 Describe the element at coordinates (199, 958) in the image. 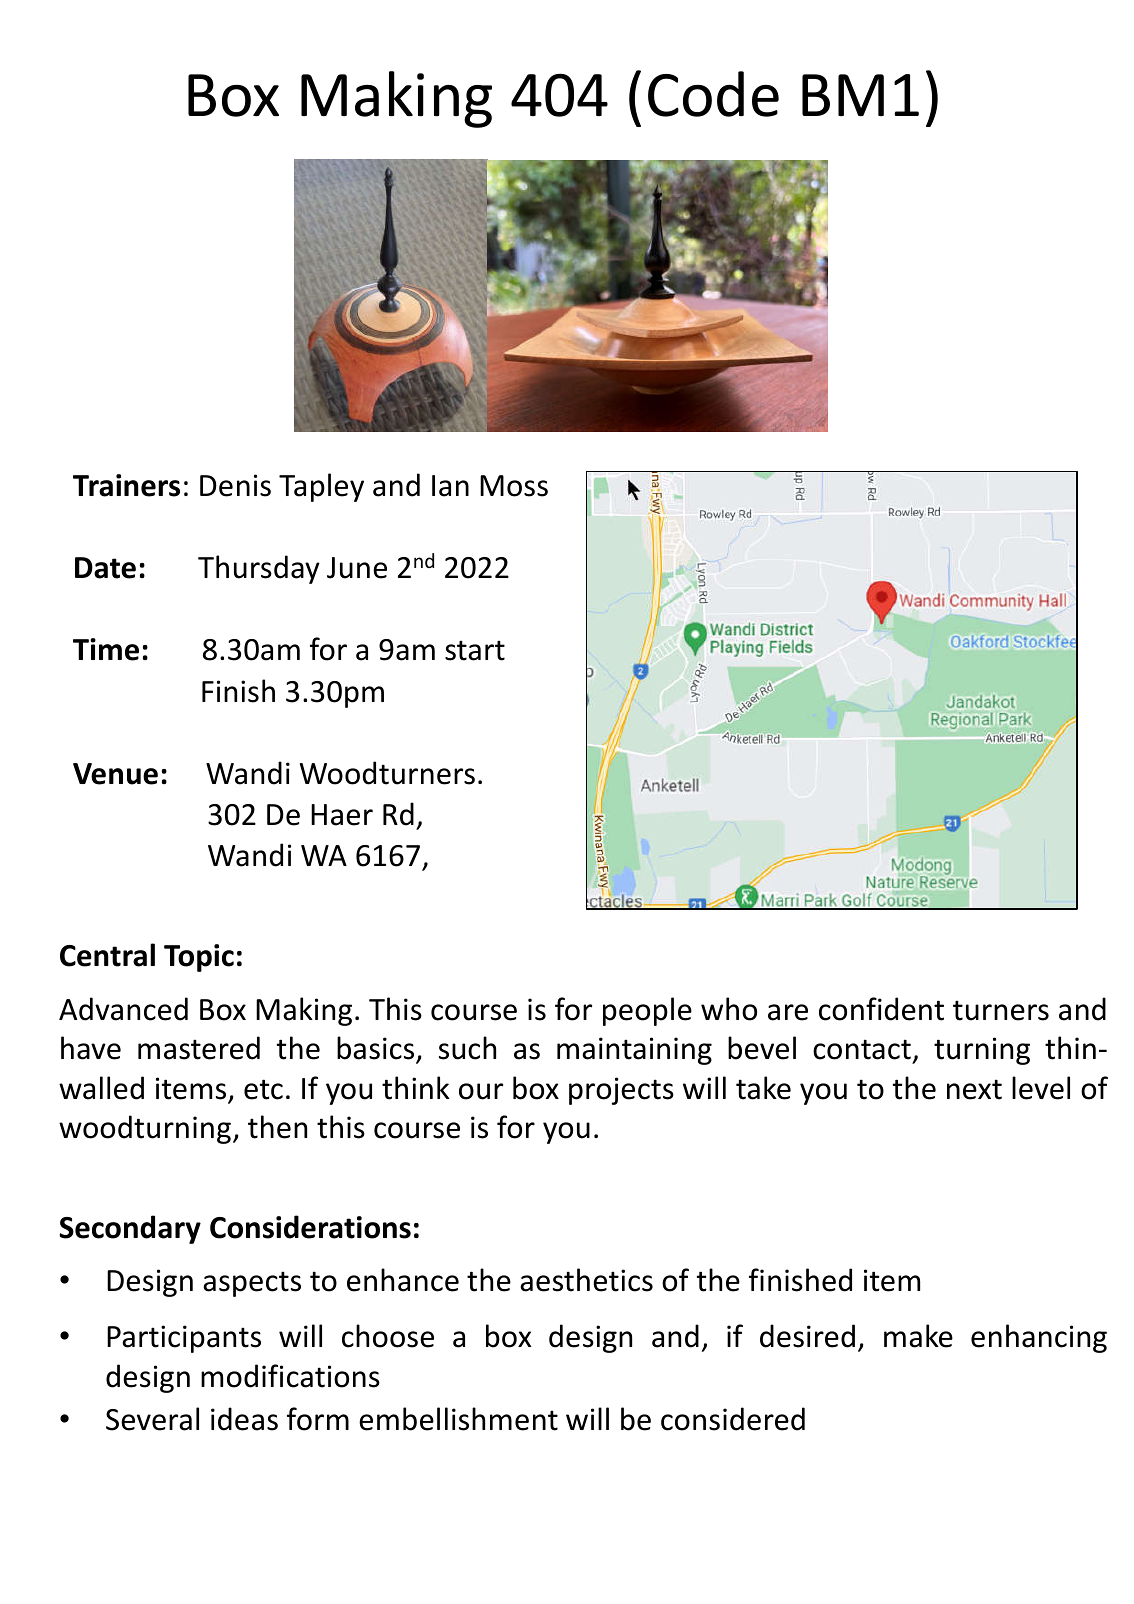

I see `Topic` at that location.
